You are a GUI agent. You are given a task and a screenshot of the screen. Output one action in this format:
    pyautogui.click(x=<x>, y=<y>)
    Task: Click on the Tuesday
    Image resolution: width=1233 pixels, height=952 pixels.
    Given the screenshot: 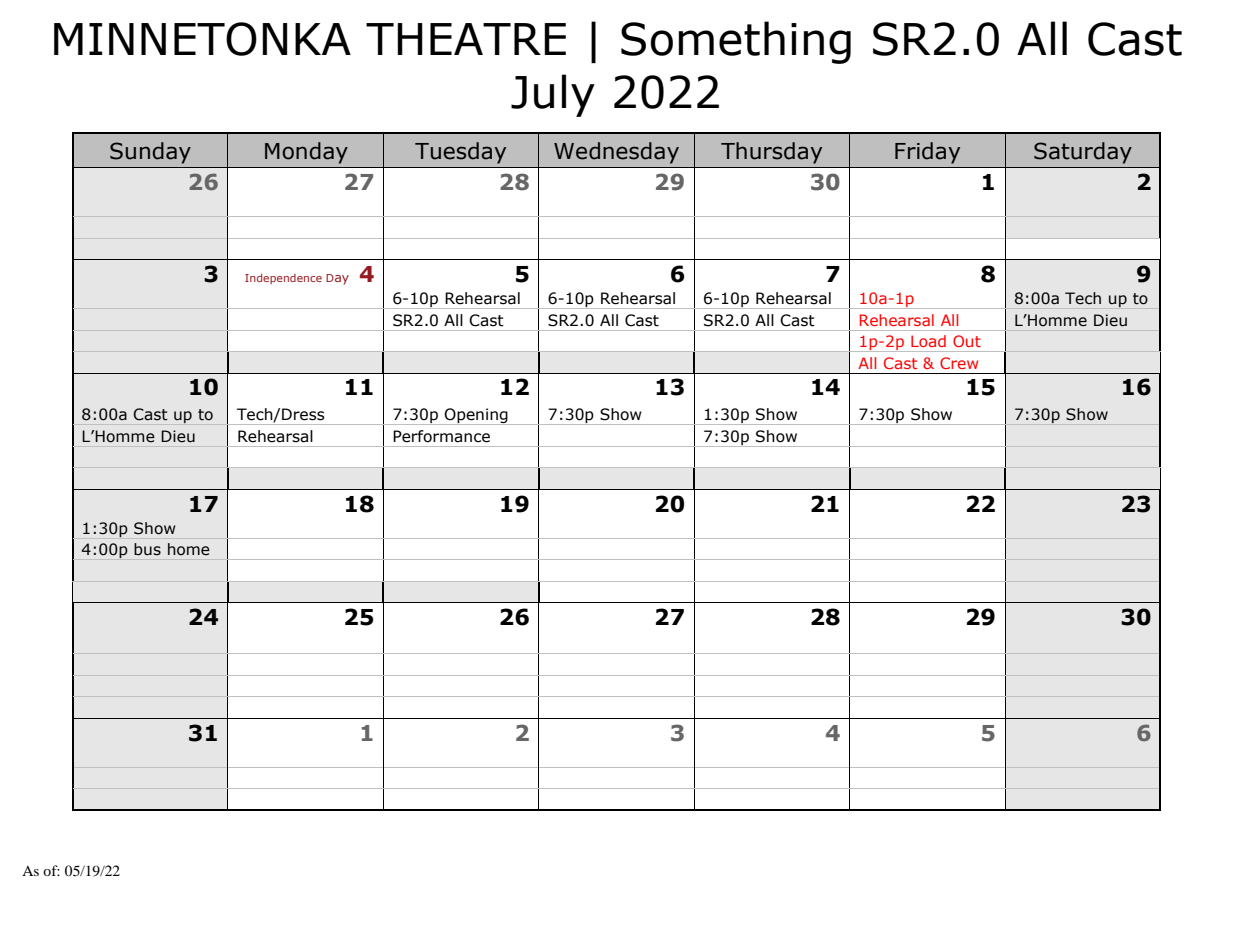 What is the action you would take?
    pyautogui.click(x=460, y=153)
